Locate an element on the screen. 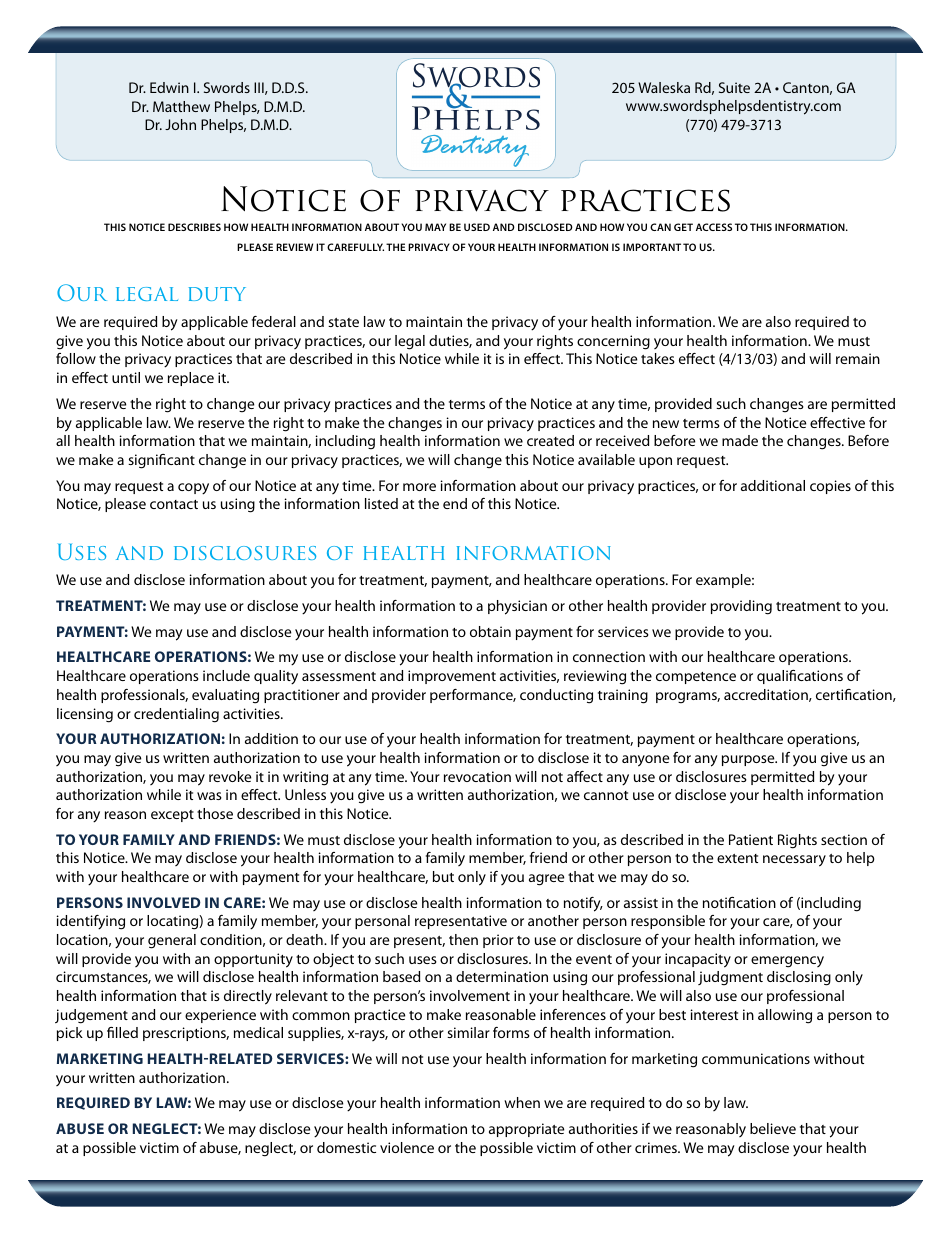  Involved is located at coordinates (164, 902).
